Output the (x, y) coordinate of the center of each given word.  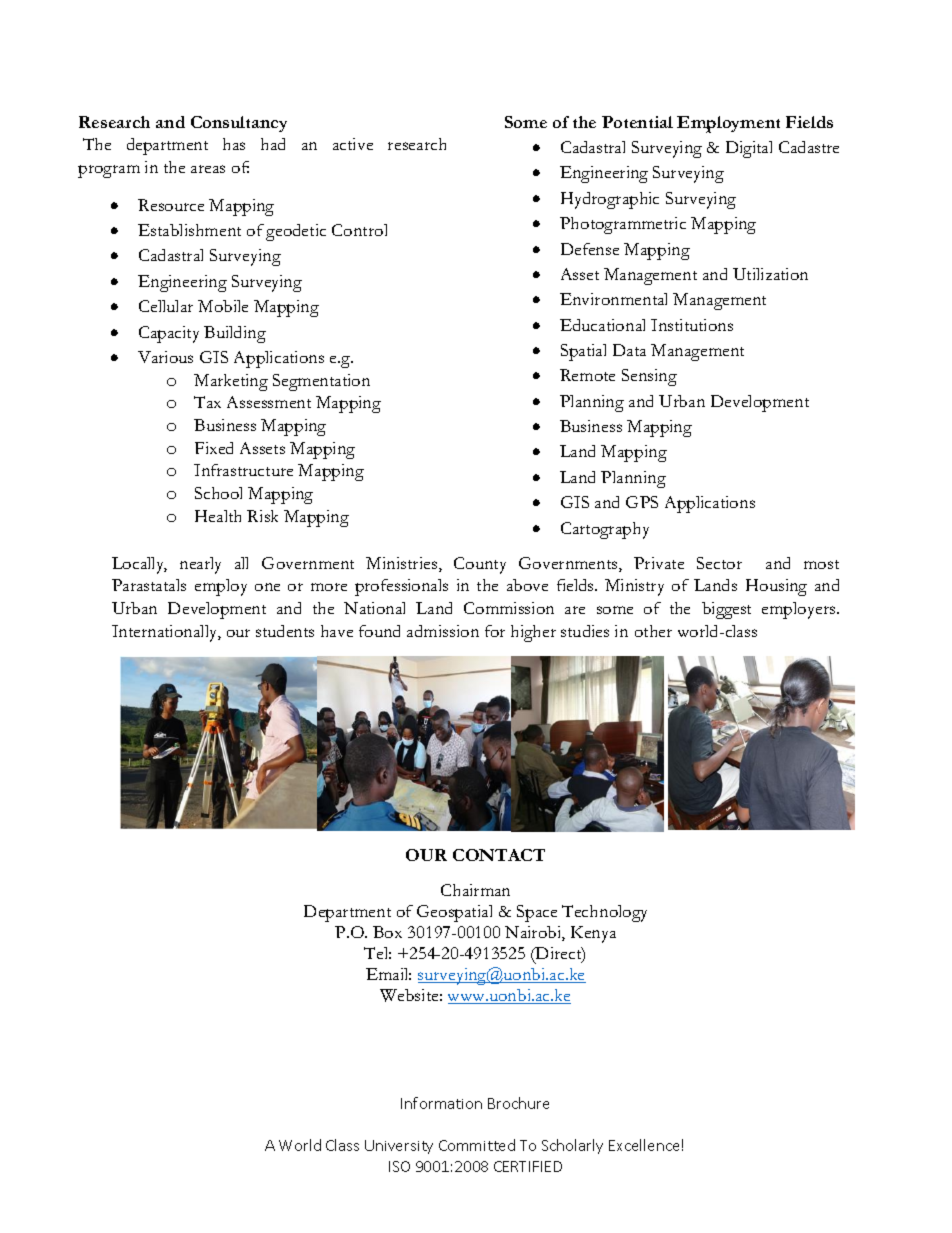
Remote (587, 375)
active (353, 144)
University (399, 1147)
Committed (477, 1145)
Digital (749, 149)
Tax (207, 402)
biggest (726, 610)
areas (208, 169)
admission (443, 631)
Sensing (649, 377)
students (285, 631)
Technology (604, 913)
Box (387, 932)
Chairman (475, 890)
